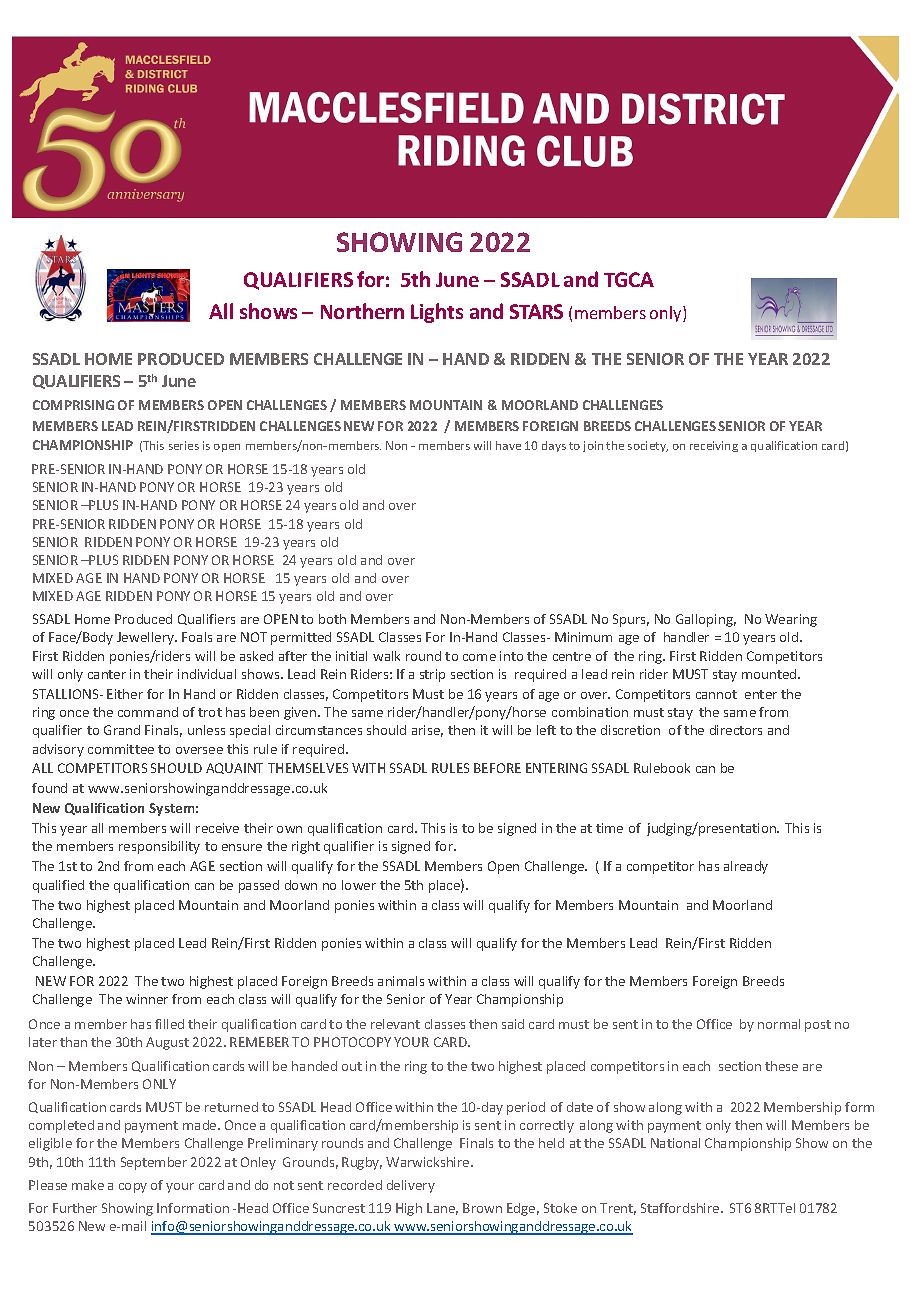 This screenshot has height=1316, width=911. Describe the element at coordinates (681, 1208) in the screenshot. I see `Staffordshire` at that location.
